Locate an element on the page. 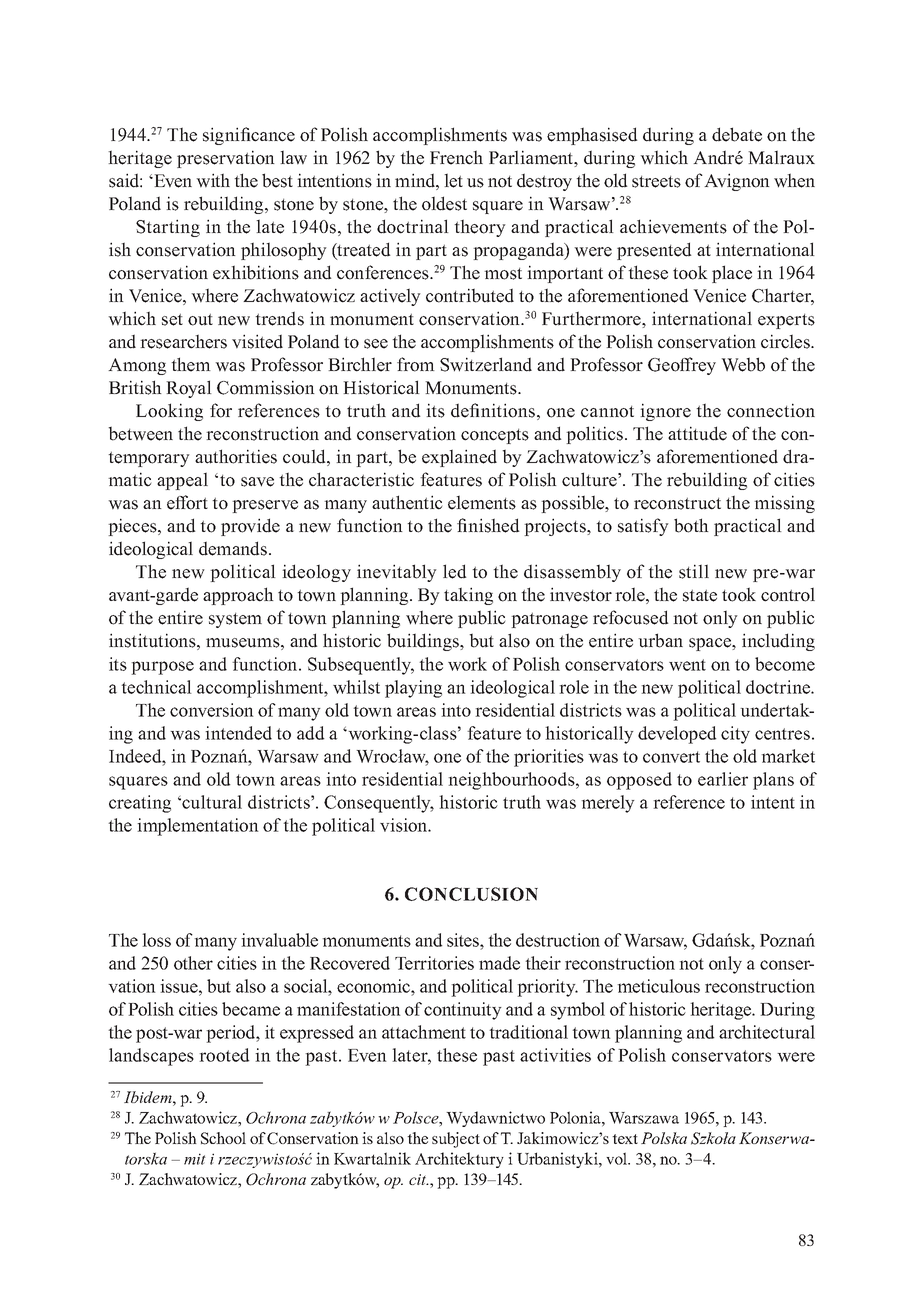 This image has width=924, height=1305. subject is located at coordinates (456, 1140).
